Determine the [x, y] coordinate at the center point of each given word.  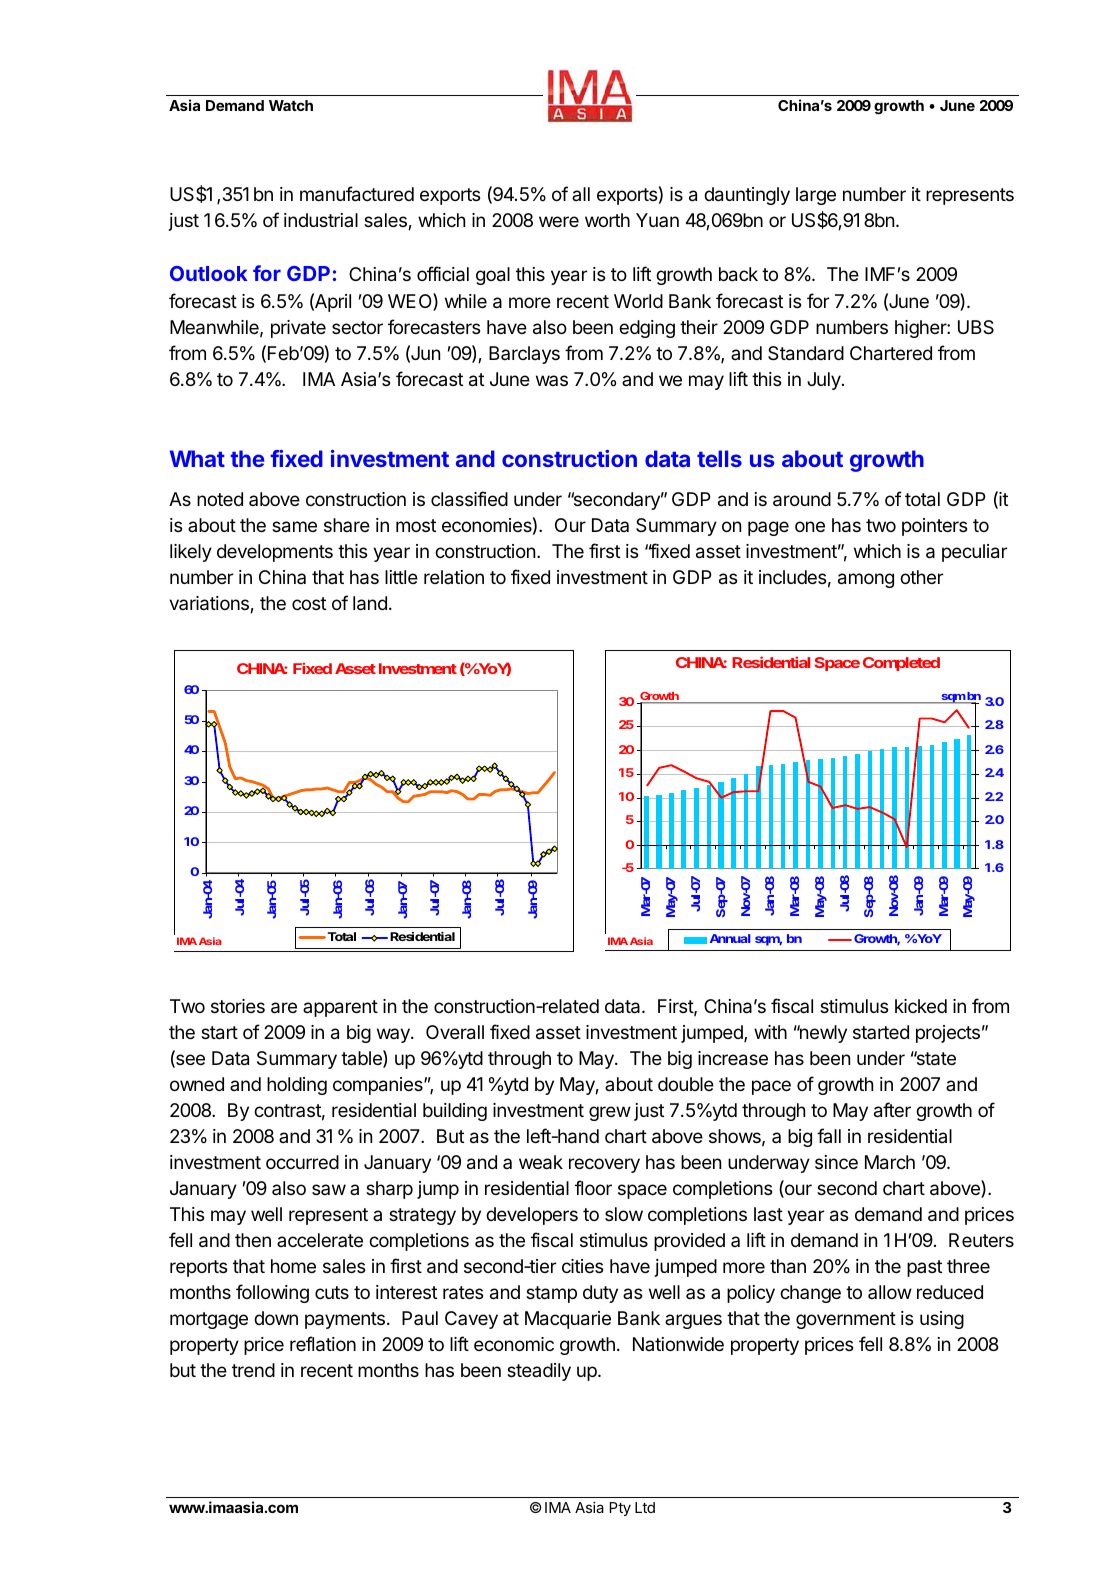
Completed [901, 664]
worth [607, 220]
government [846, 1320]
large [816, 196]
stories [238, 1006]
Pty [620, 1509]
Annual [730, 938]
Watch [291, 105]
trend [253, 1370]
